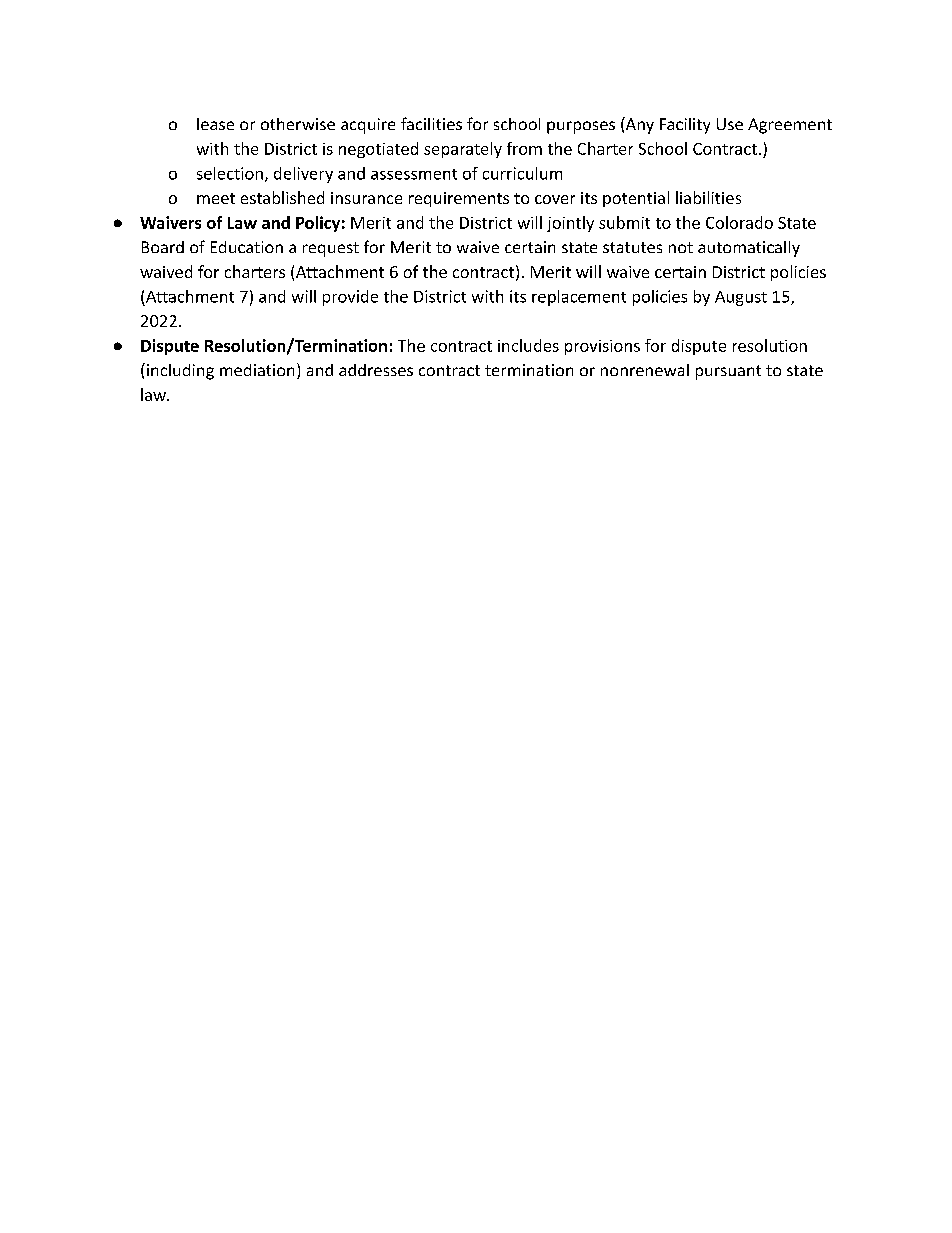 This page has width=952, height=1233. Describe the element at coordinates (579, 298) in the page. I see `replacement` at that location.
